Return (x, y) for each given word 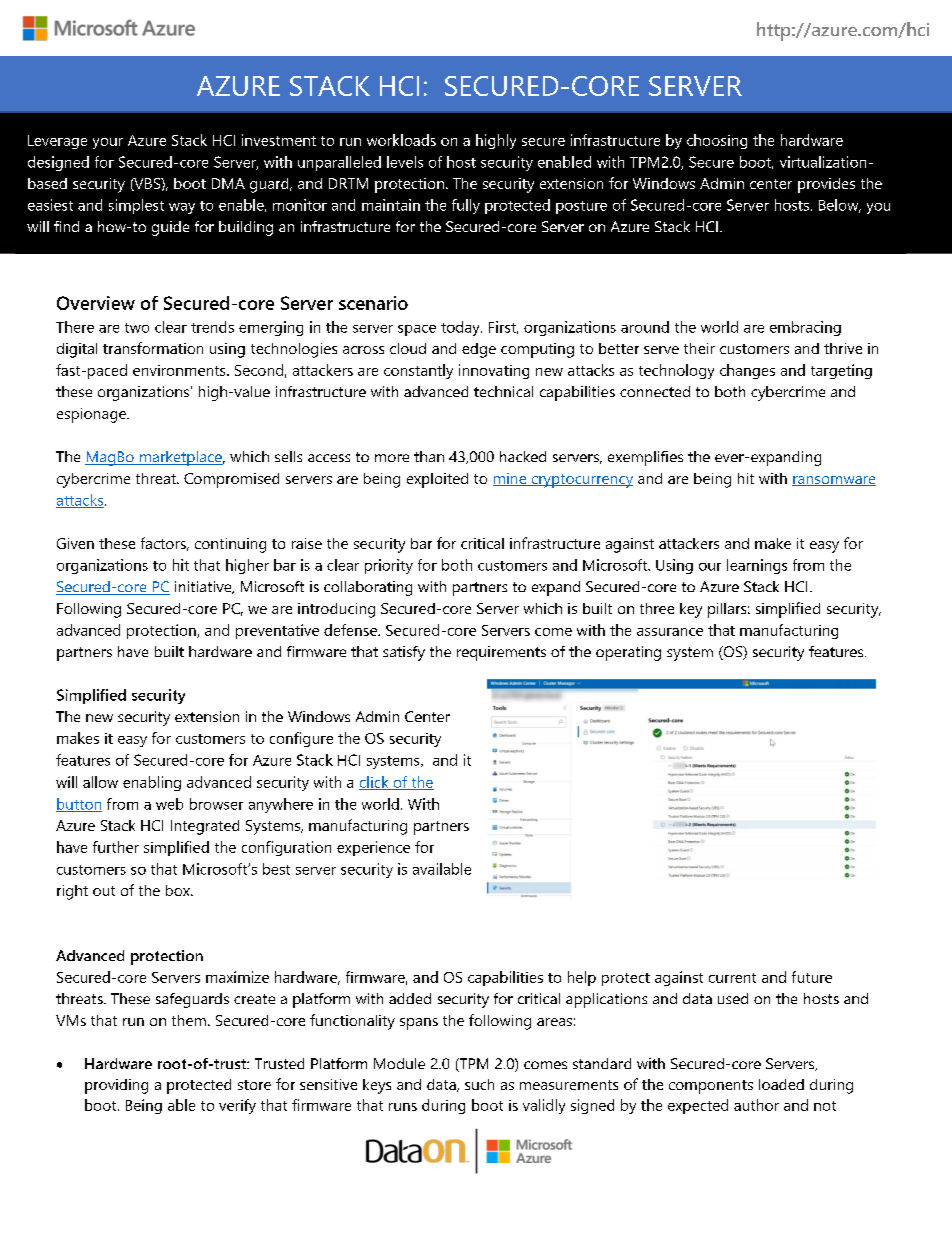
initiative (204, 587)
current (732, 978)
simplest (136, 206)
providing (116, 1086)
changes (747, 371)
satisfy (404, 653)
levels (405, 162)
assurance (670, 632)
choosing (717, 141)
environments (180, 370)
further (116, 847)
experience (373, 848)
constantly (418, 371)
